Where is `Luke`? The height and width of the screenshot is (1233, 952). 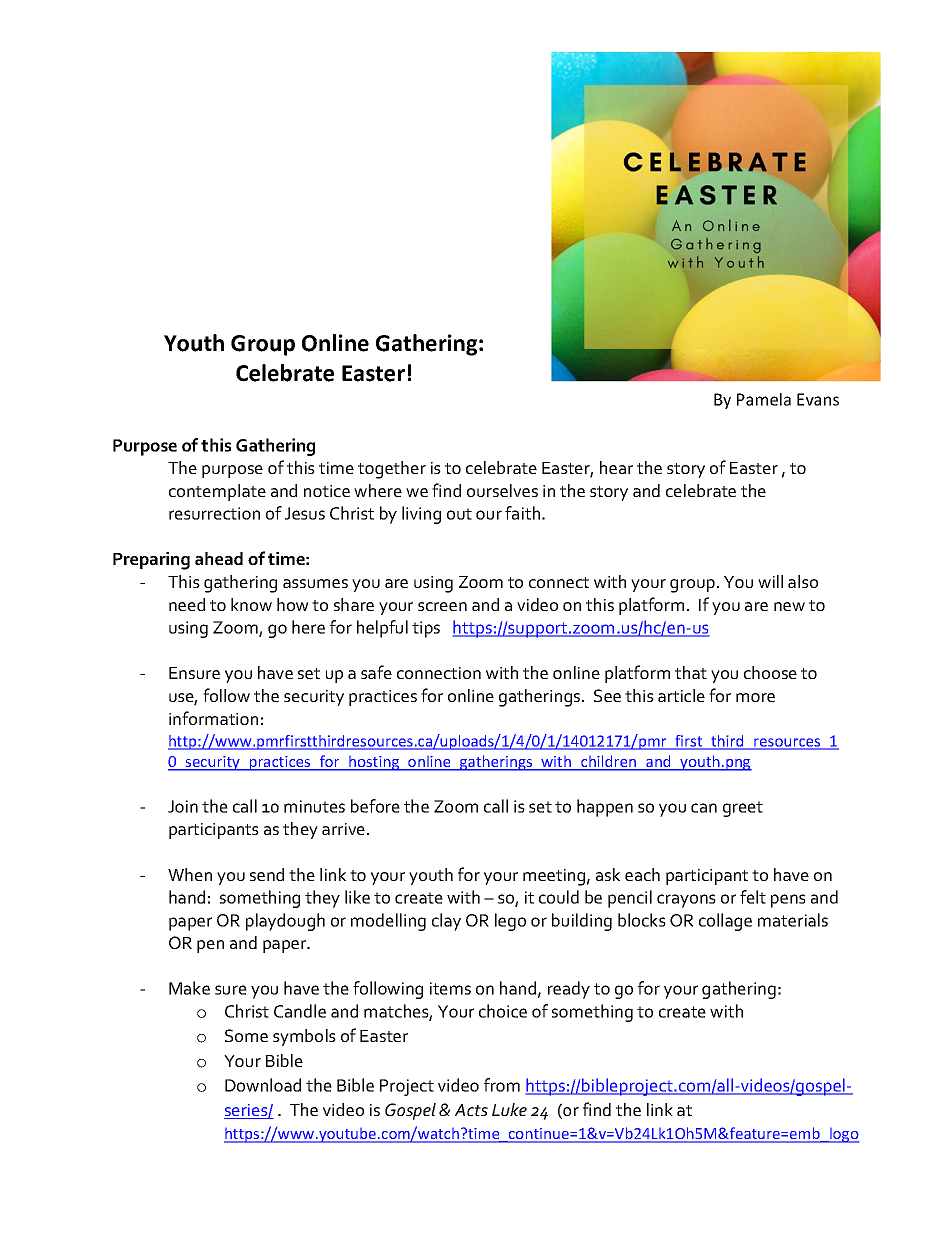 Luke is located at coordinates (509, 1109).
